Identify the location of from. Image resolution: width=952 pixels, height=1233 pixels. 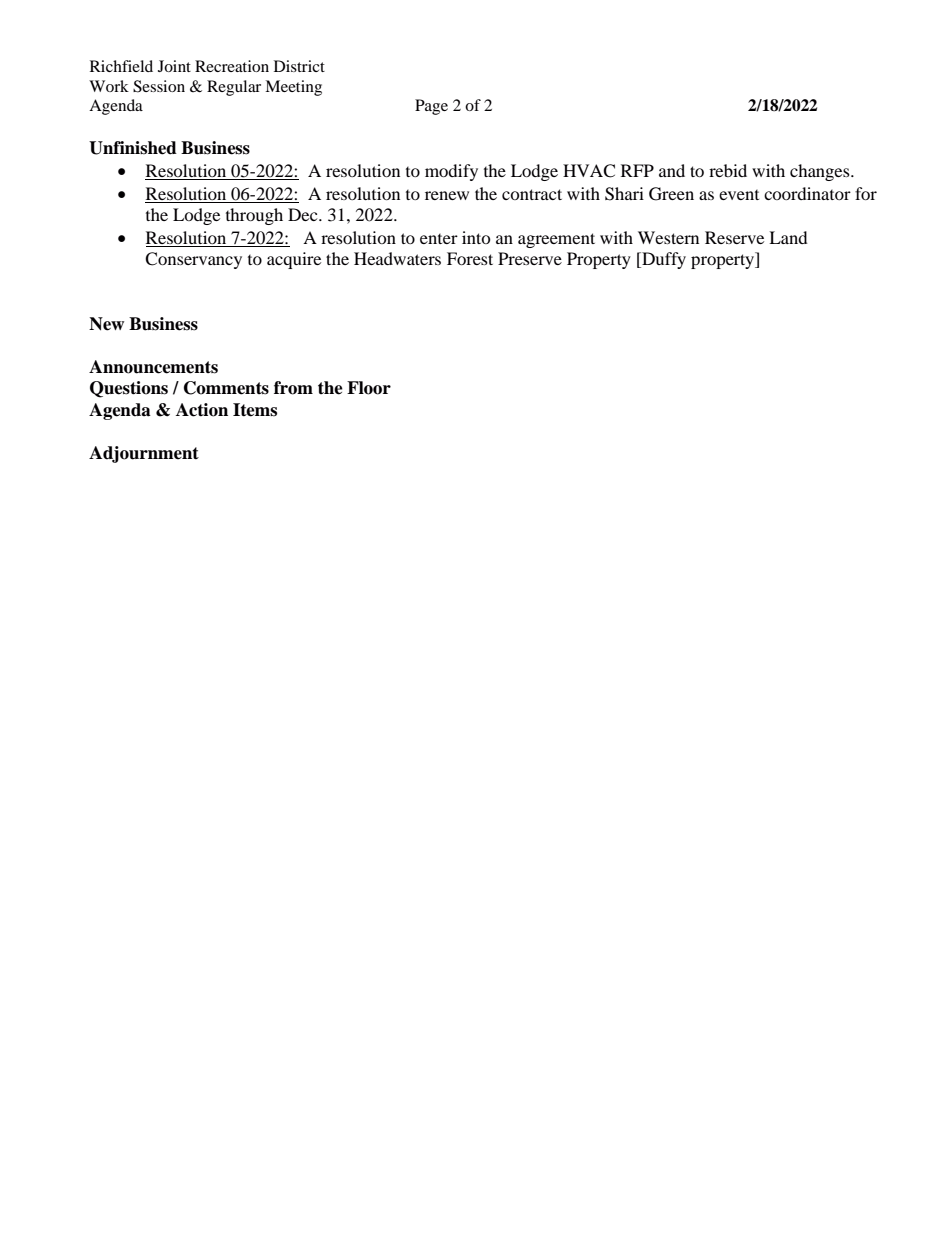
(293, 388).
